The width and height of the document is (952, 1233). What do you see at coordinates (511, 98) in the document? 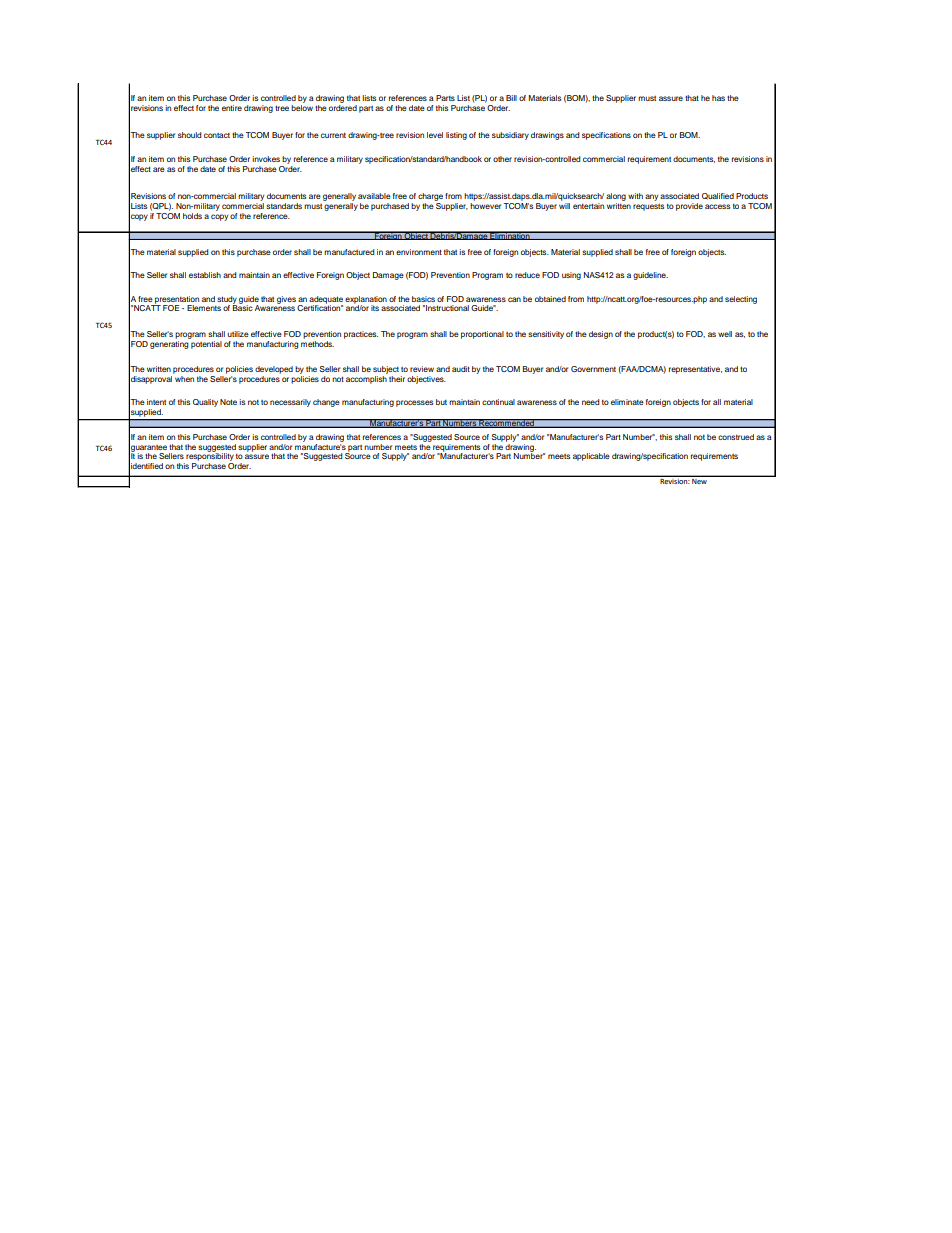
I see `Bill` at bounding box center [511, 98].
